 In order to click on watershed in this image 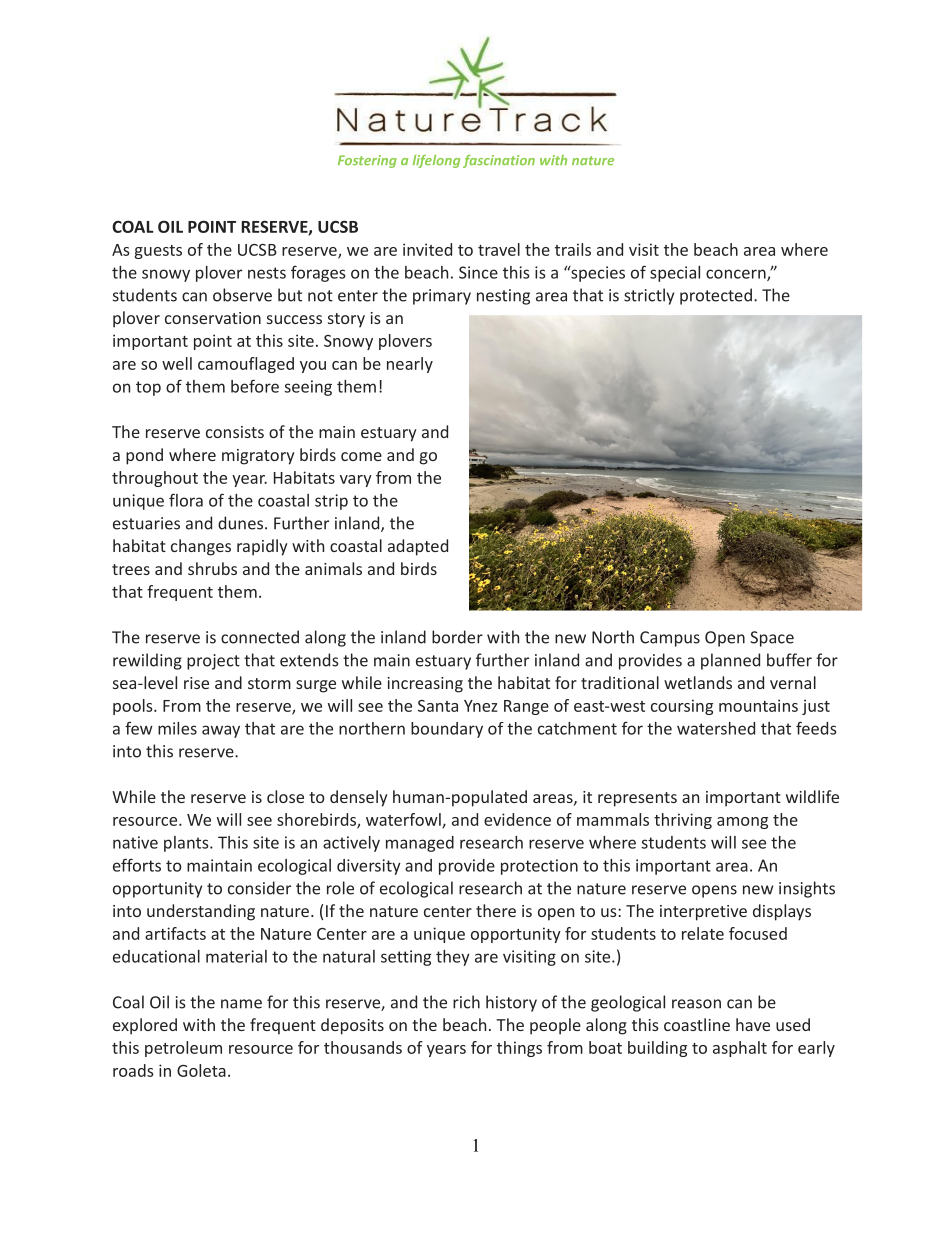, I will do `click(716, 728)`.
